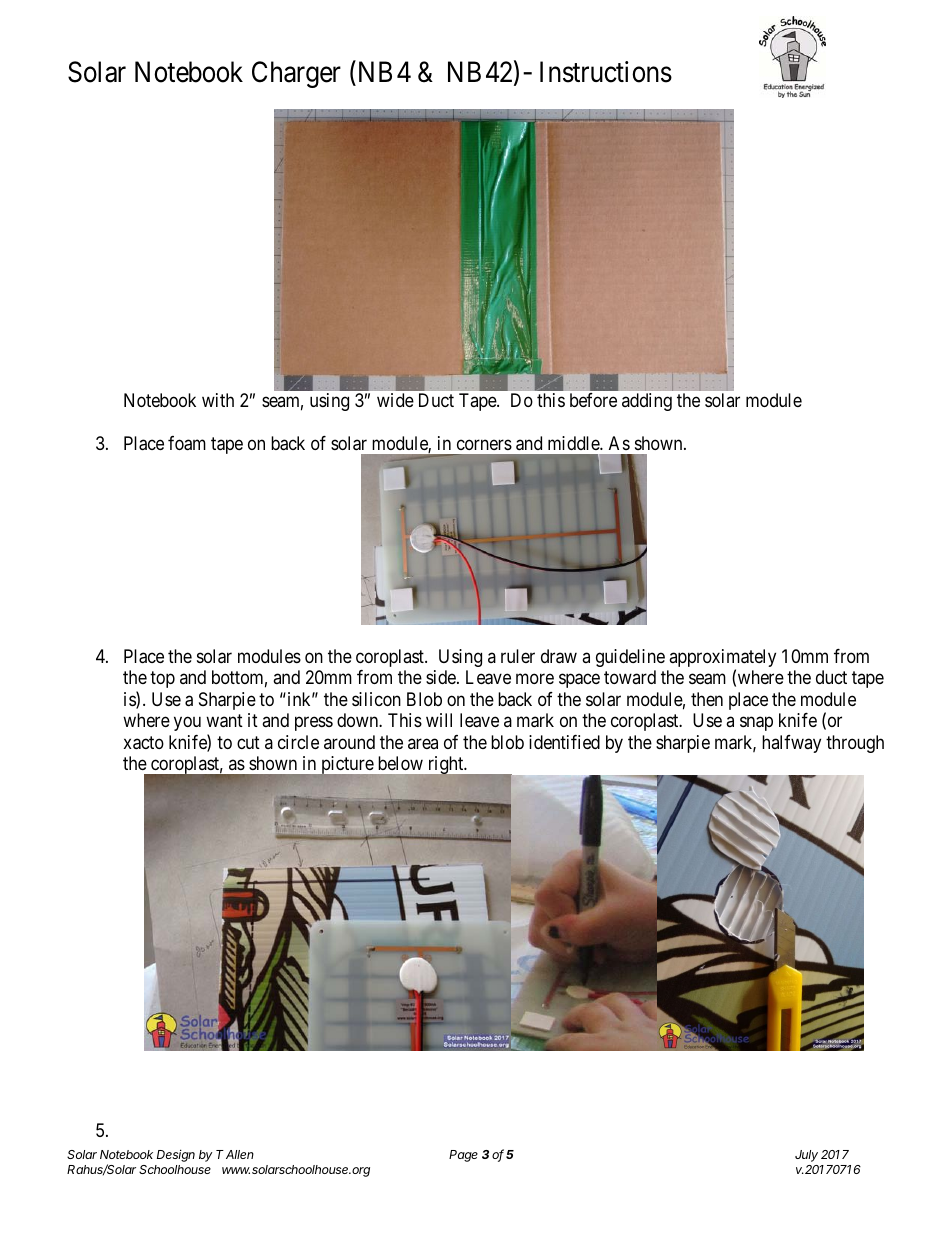 The height and width of the screenshot is (1233, 952). I want to click on before, so click(593, 400).
